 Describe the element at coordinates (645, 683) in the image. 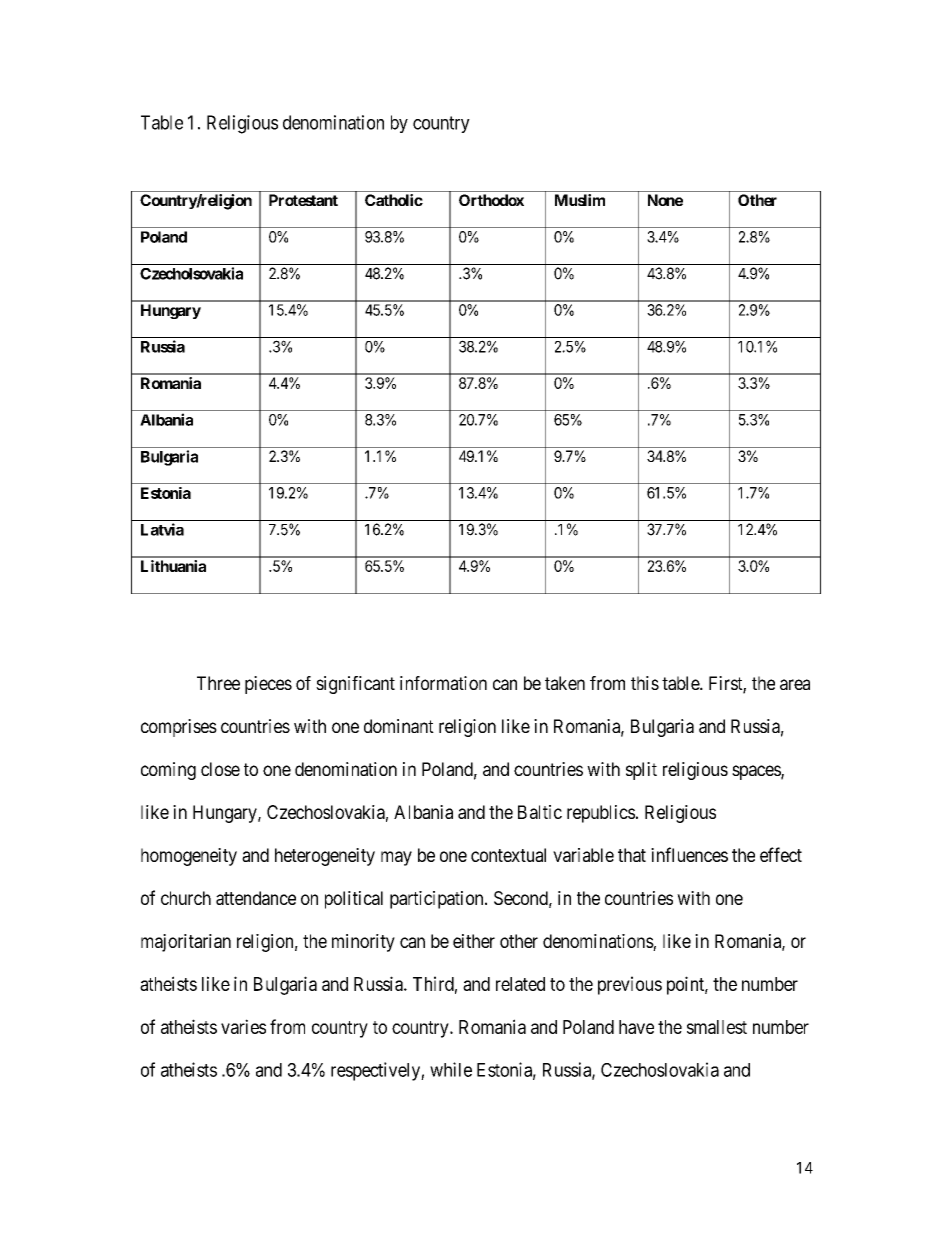

I see `this` at that location.
